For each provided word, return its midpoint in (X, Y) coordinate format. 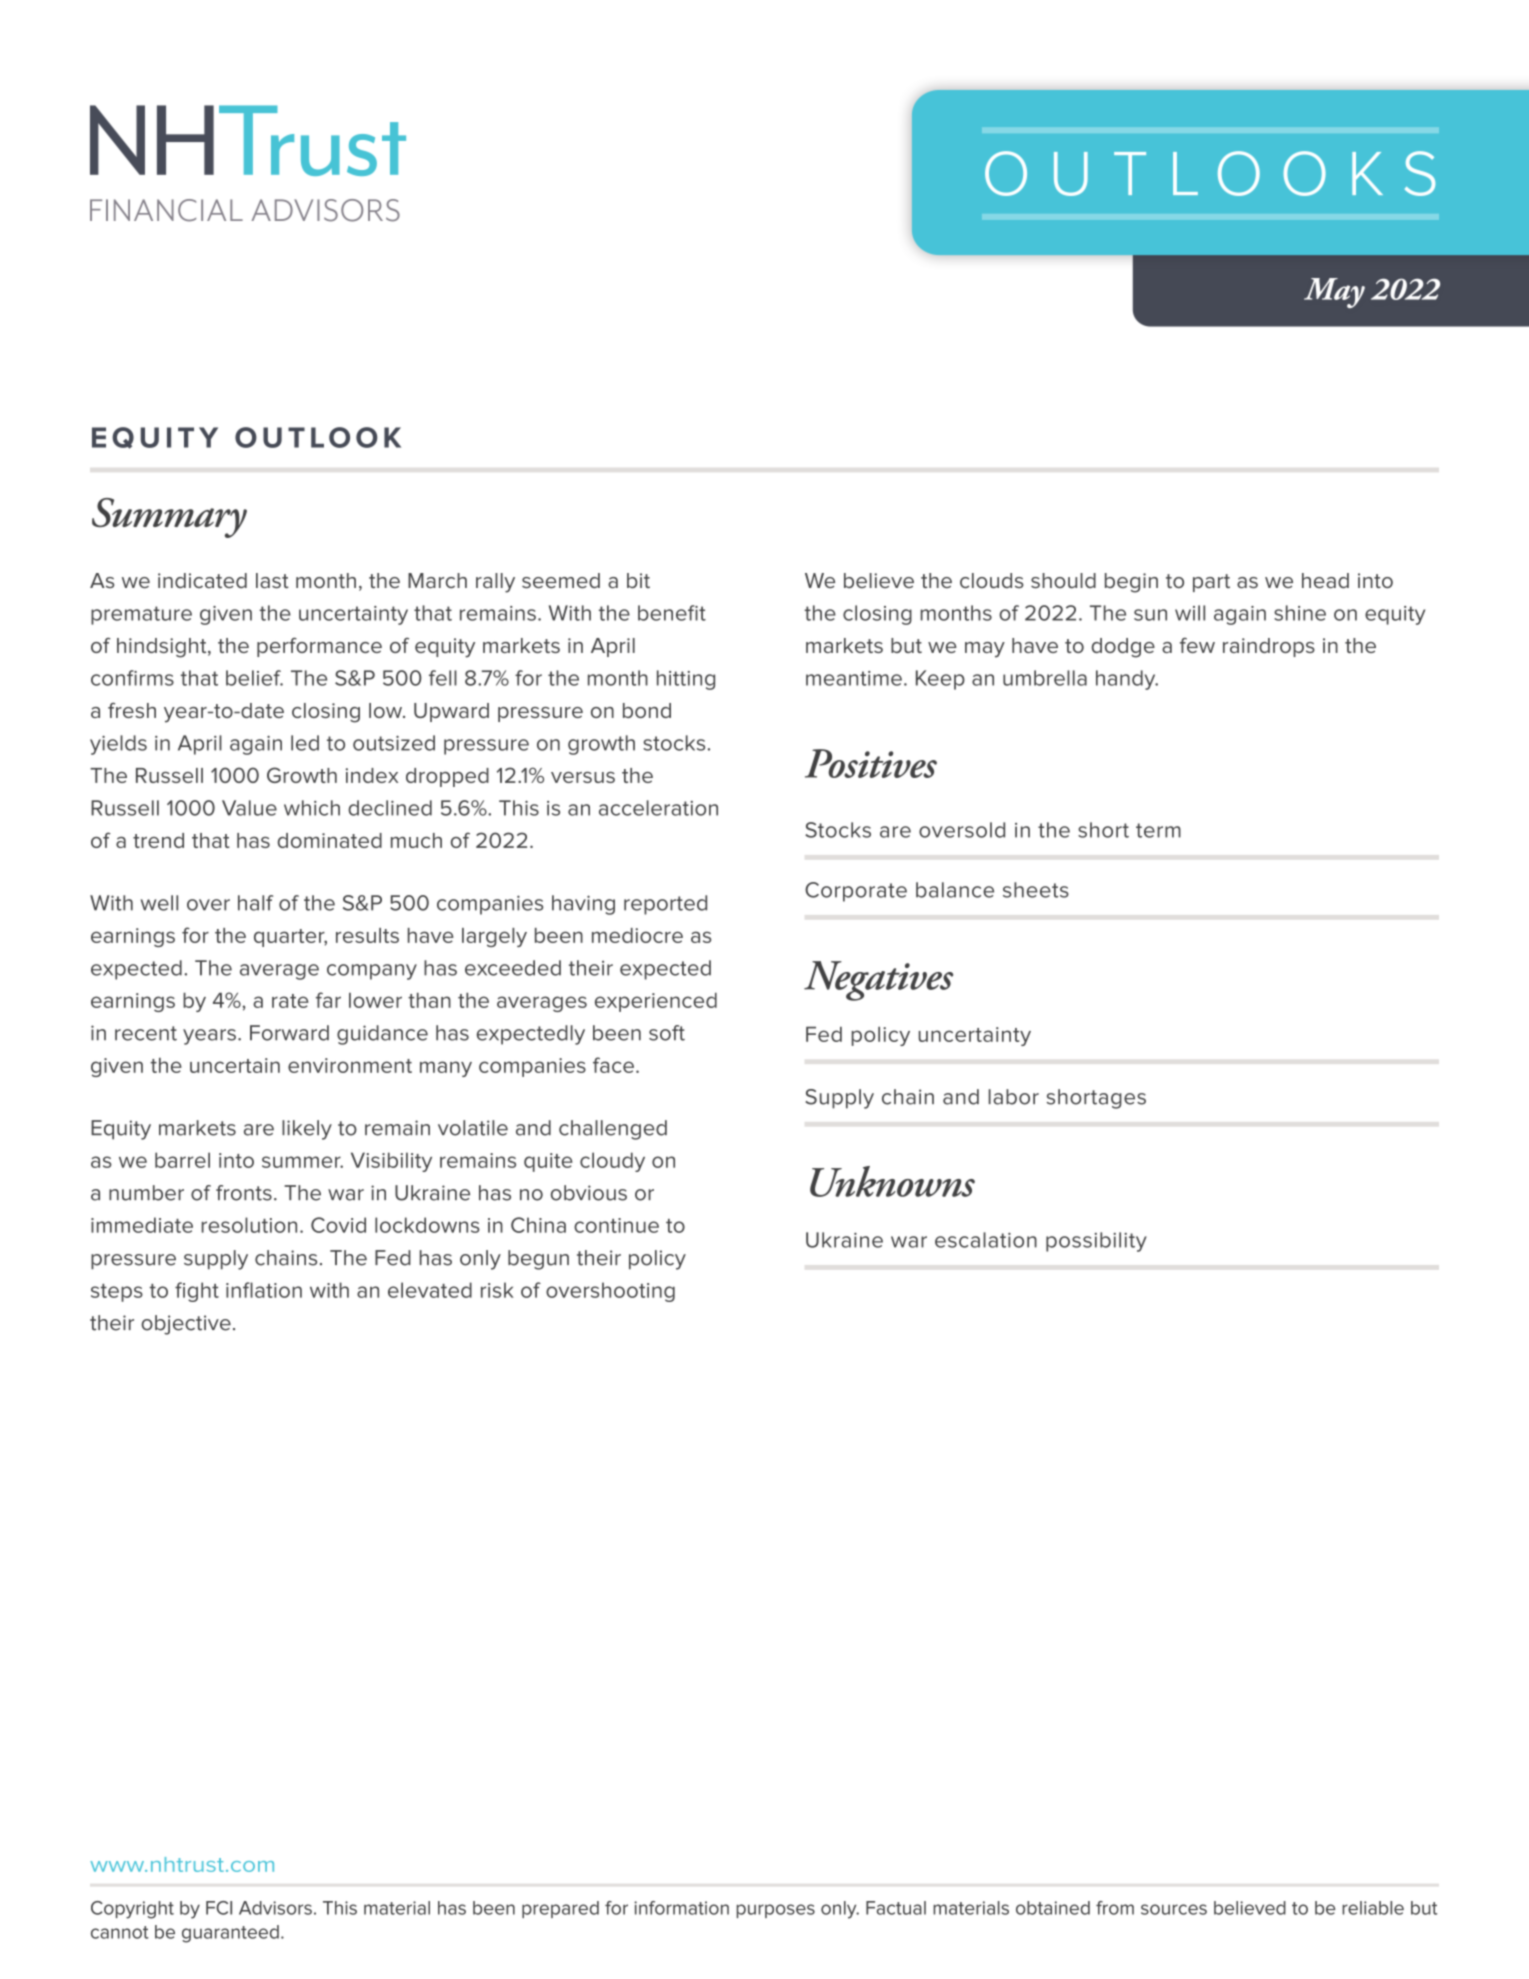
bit (638, 580)
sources (1174, 1909)
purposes (776, 1911)
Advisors (275, 1908)
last (272, 580)
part (1211, 583)
